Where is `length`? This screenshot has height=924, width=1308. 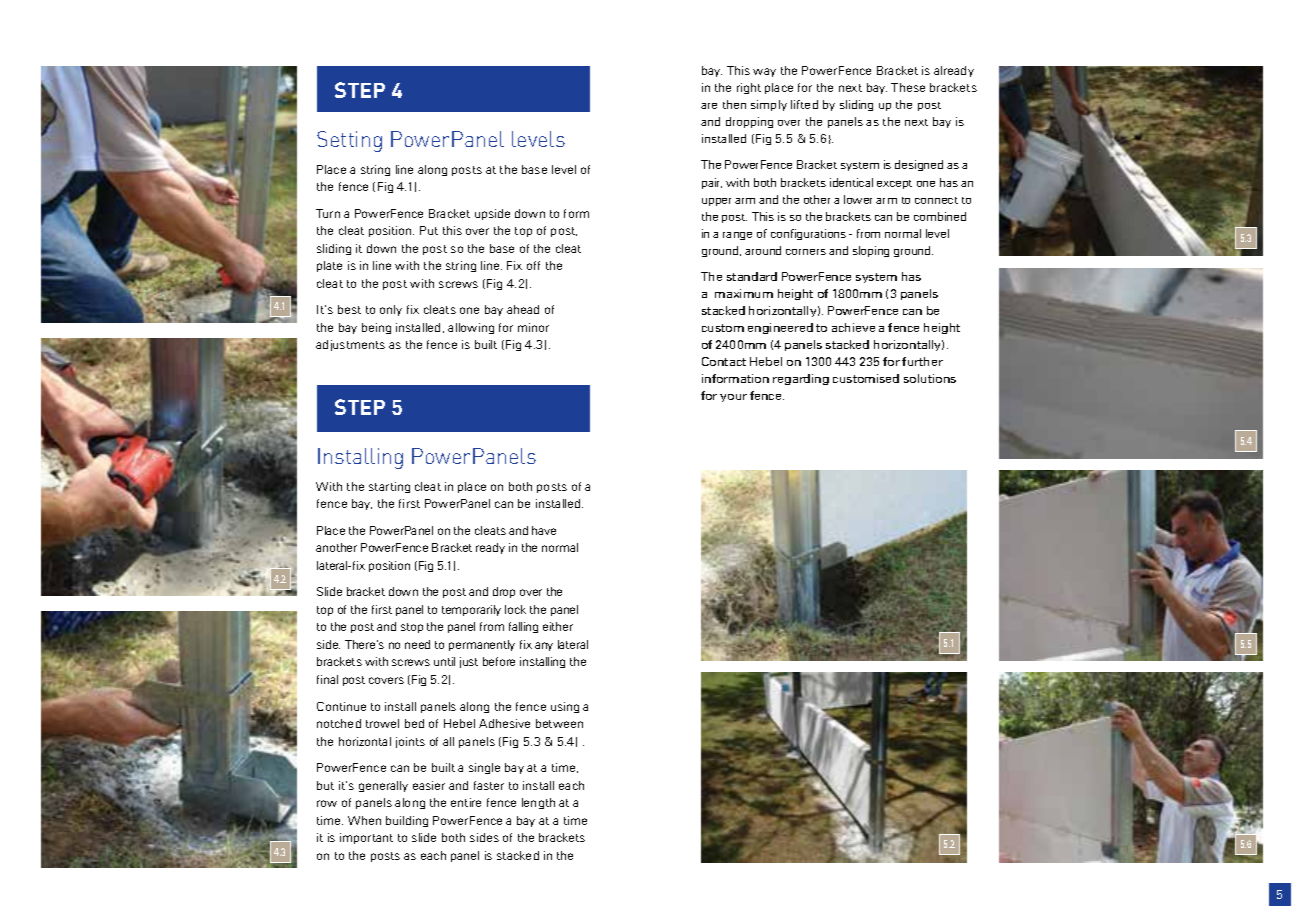 length is located at coordinates (538, 803).
